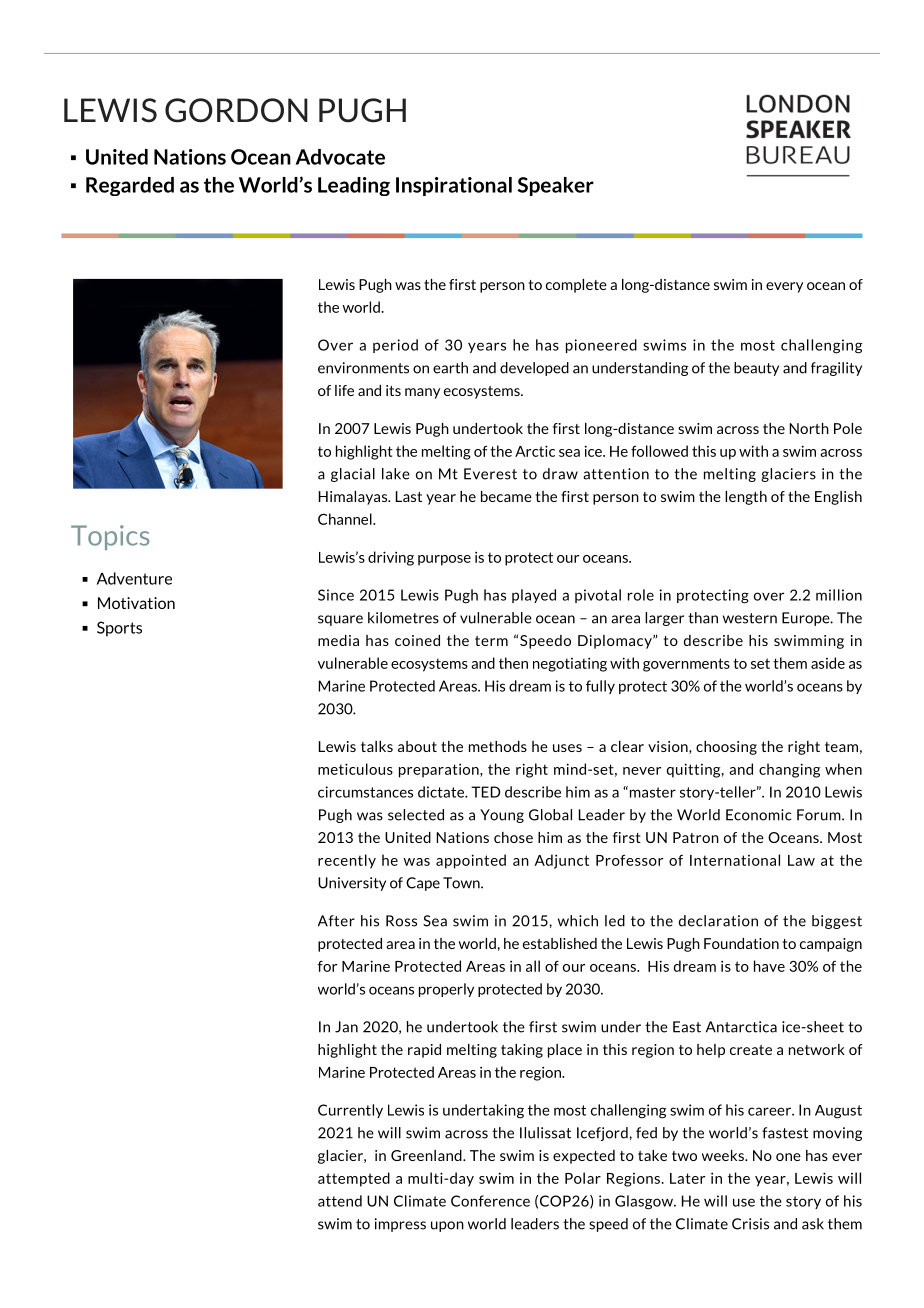 This page has width=924, height=1308. I want to click on earth, so click(450, 368).
